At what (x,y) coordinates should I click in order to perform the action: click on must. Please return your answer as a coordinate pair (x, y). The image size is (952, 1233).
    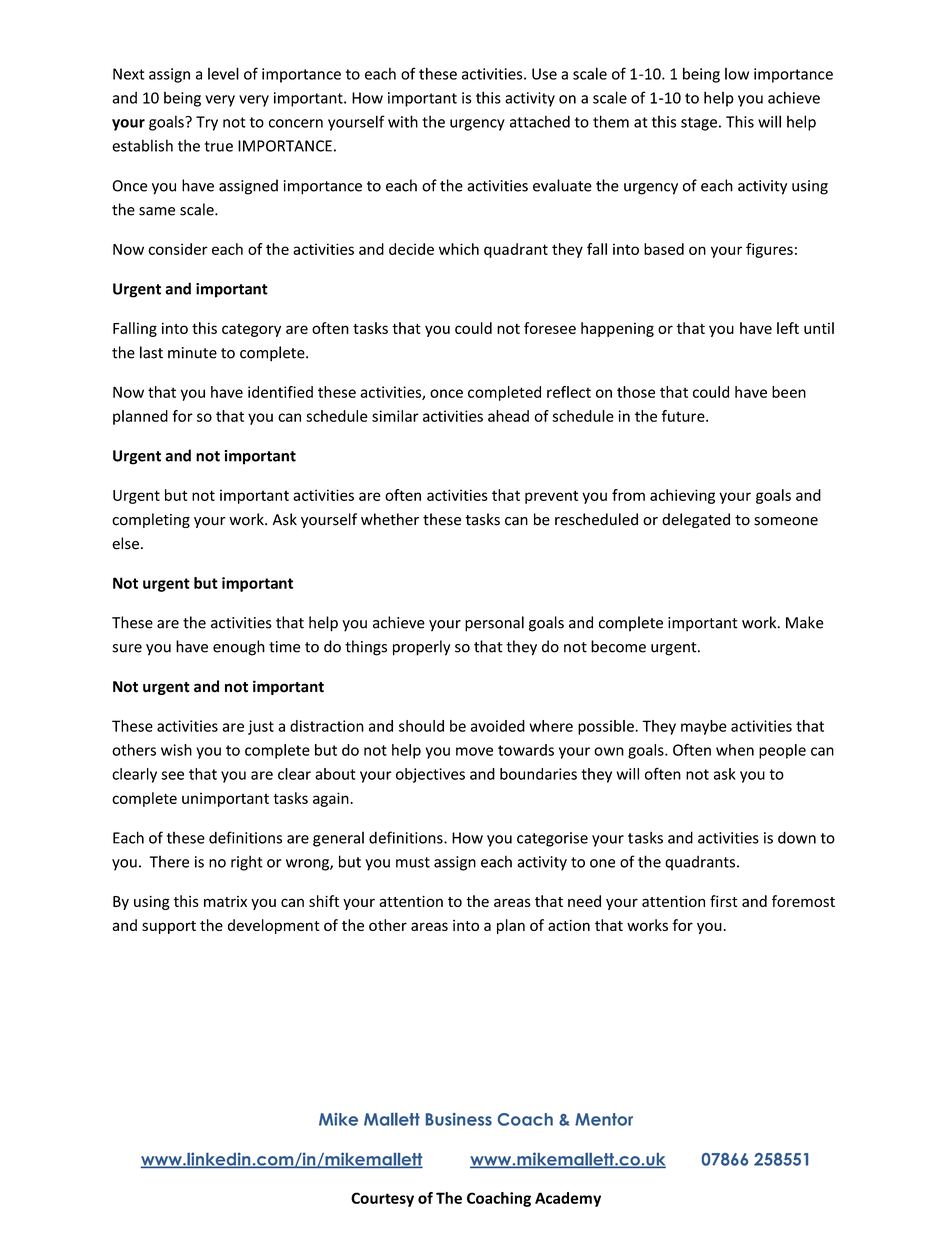
    Looking at the image, I should click on (413, 862).
